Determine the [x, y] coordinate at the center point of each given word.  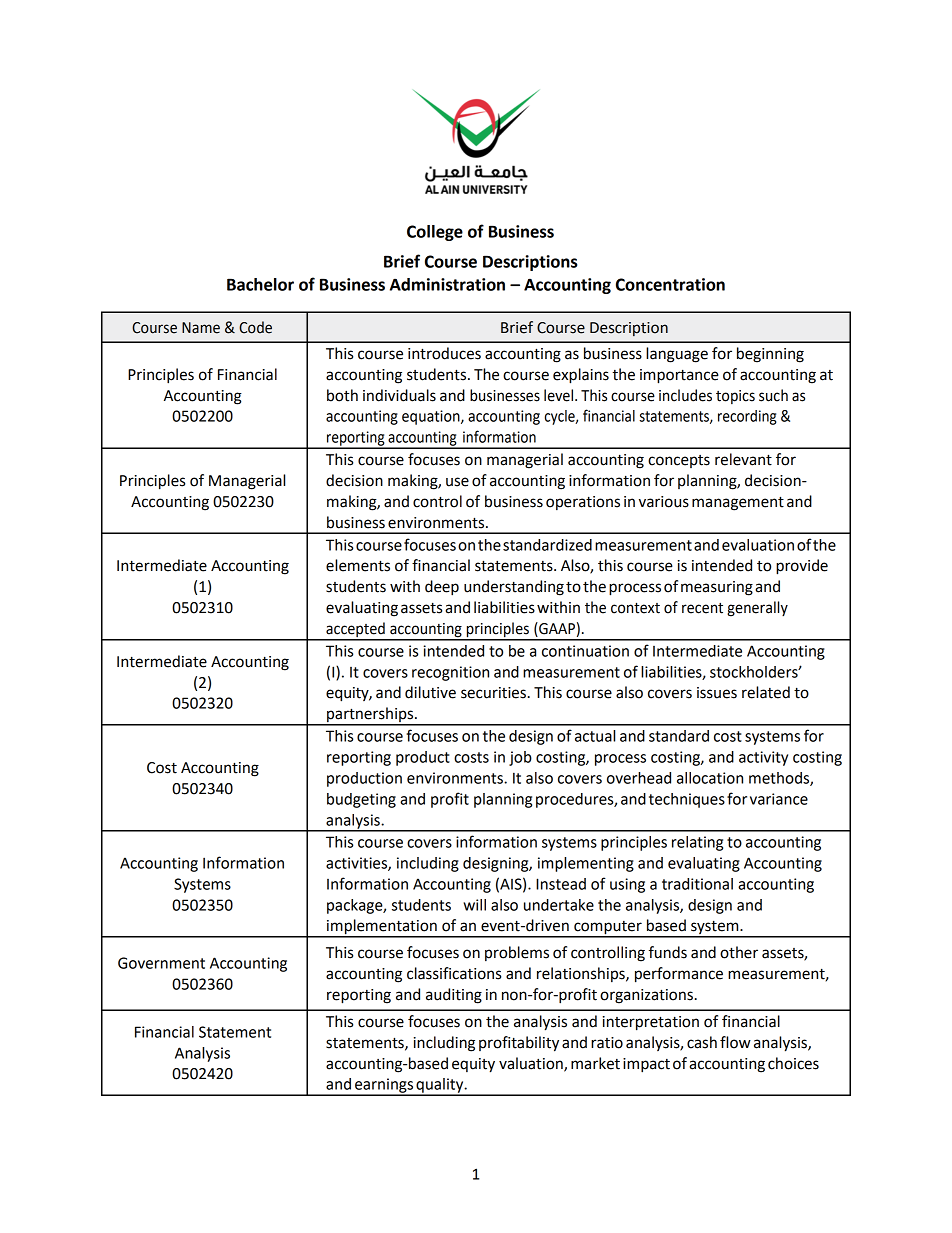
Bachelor [260, 284]
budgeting [361, 800]
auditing [454, 996]
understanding [514, 588]
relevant [743, 459]
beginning [770, 355]
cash [702, 1042]
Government [161, 963]
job [520, 758]
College [435, 233]
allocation [710, 778]
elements [358, 565]
